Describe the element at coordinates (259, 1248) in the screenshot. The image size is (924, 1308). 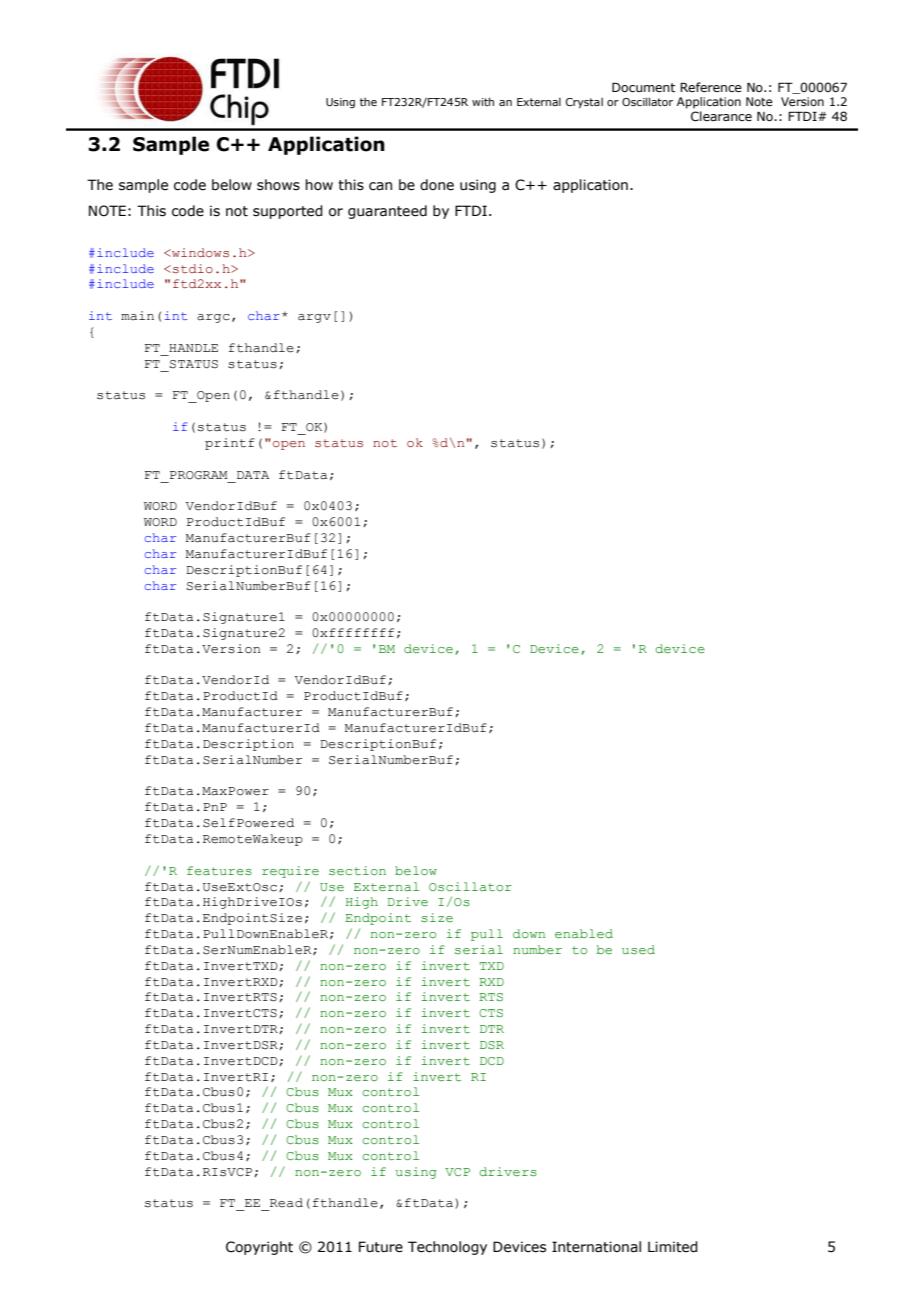
I see `Copyright` at that location.
